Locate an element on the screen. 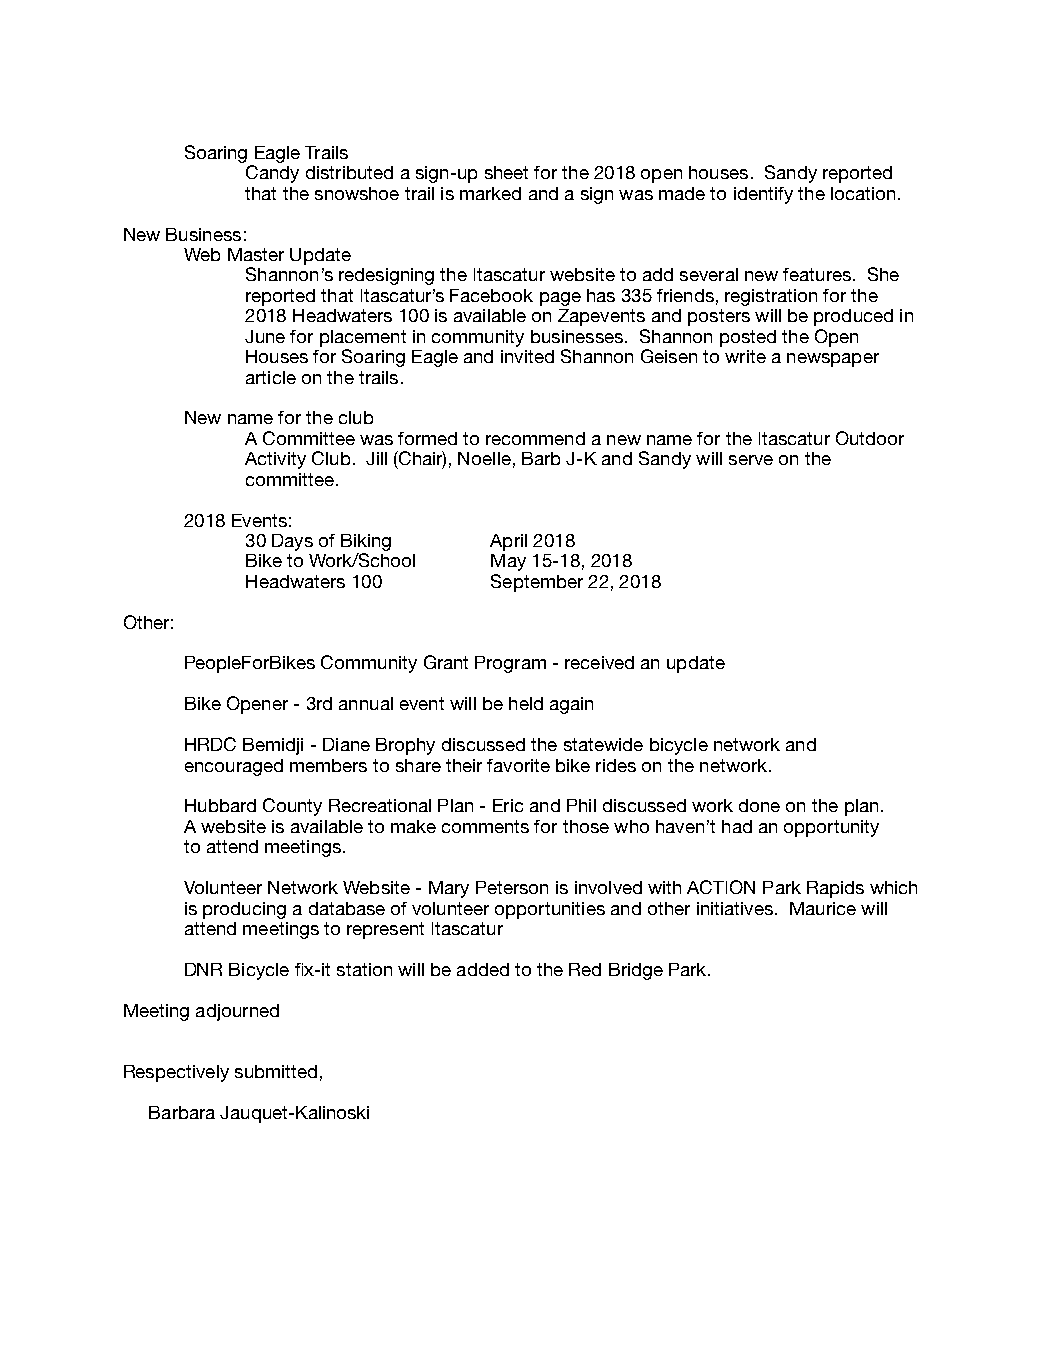 This screenshot has height=1348, width=1042. article is located at coordinates (271, 377).
